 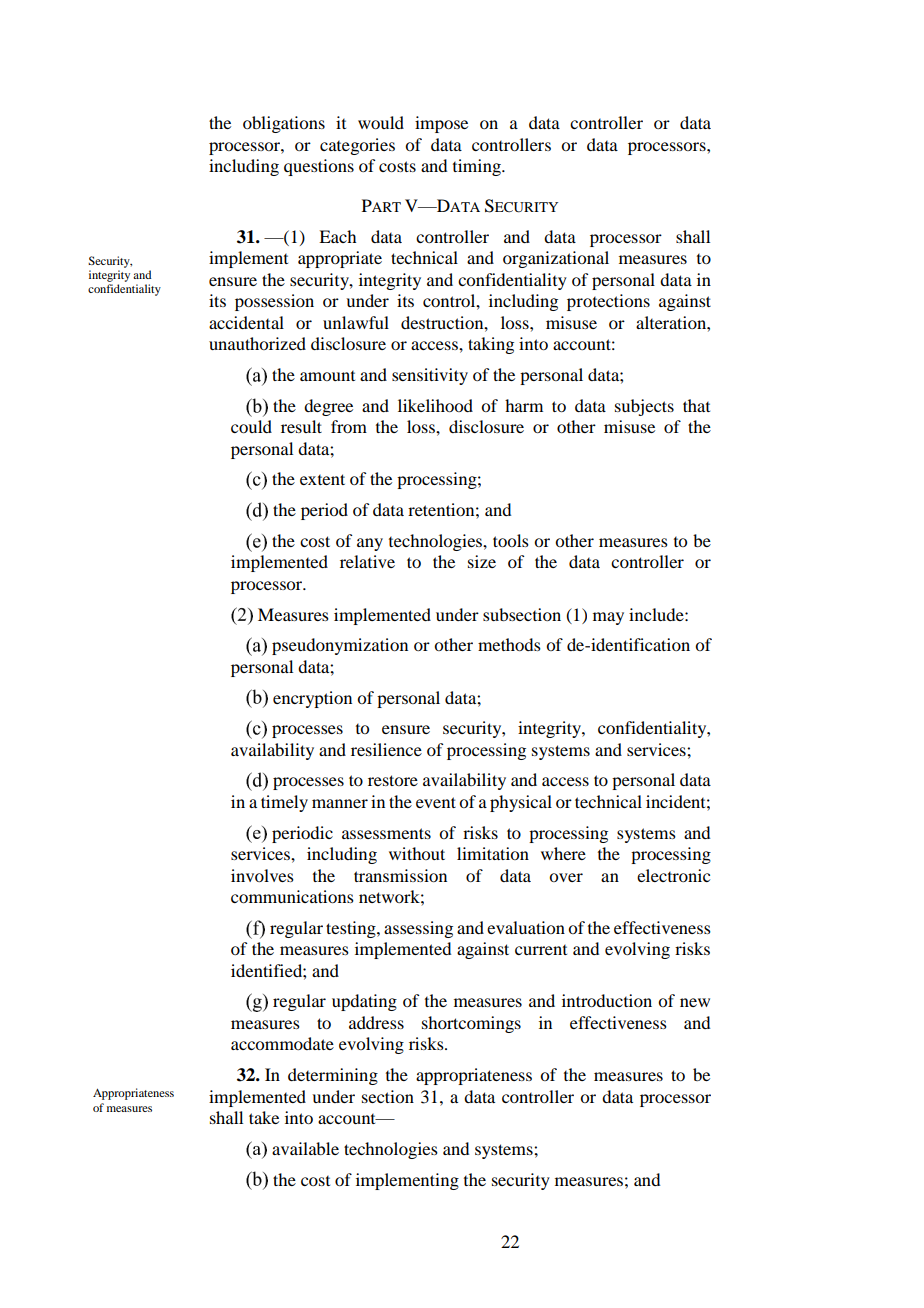 What do you see at coordinates (471, 1024) in the screenshot?
I see `shortcomings` at bounding box center [471, 1024].
